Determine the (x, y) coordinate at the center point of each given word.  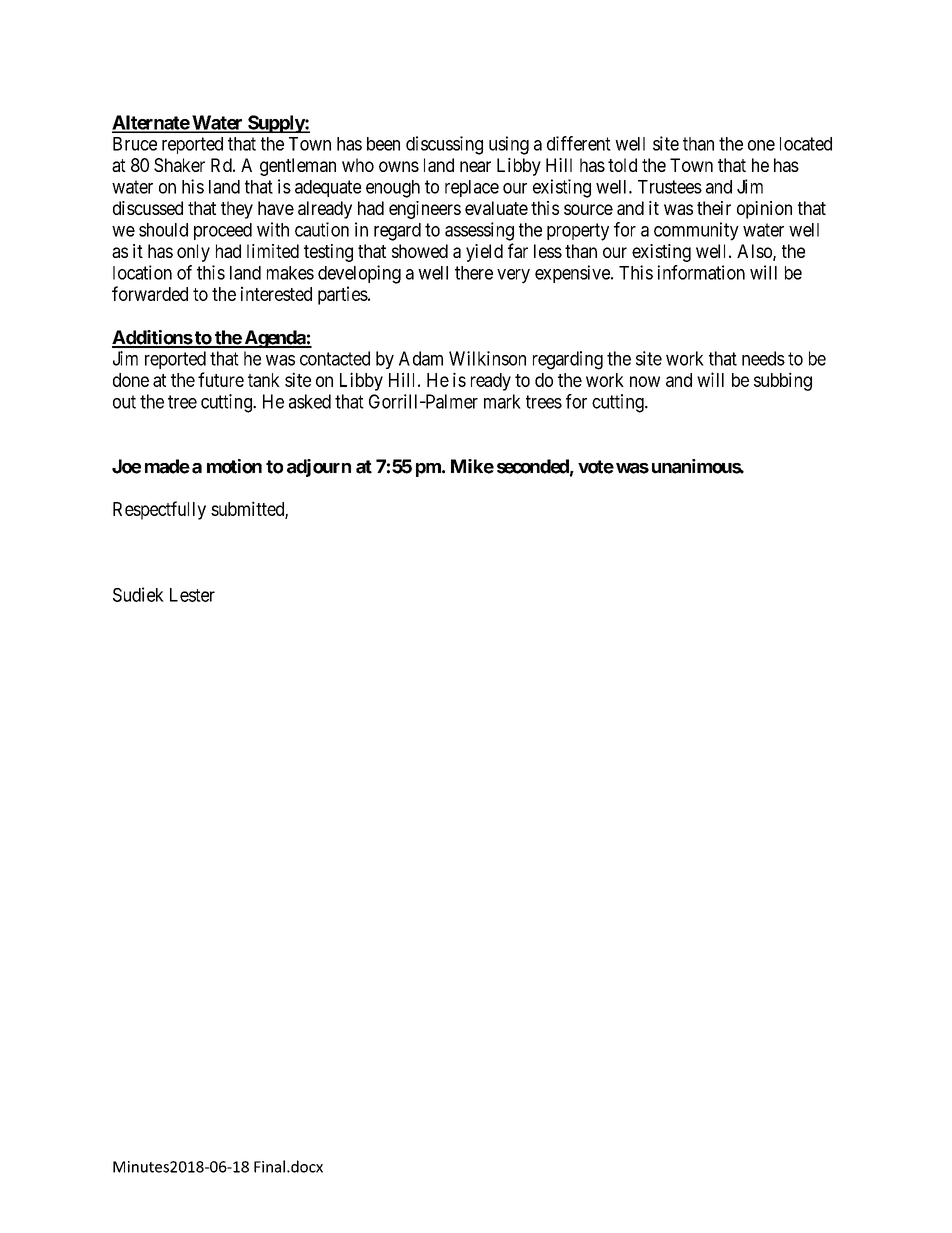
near (475, 166)
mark (502, 401)
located (806, 144)
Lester (192, 595)
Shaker (179, 165)
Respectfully (159, 510)
